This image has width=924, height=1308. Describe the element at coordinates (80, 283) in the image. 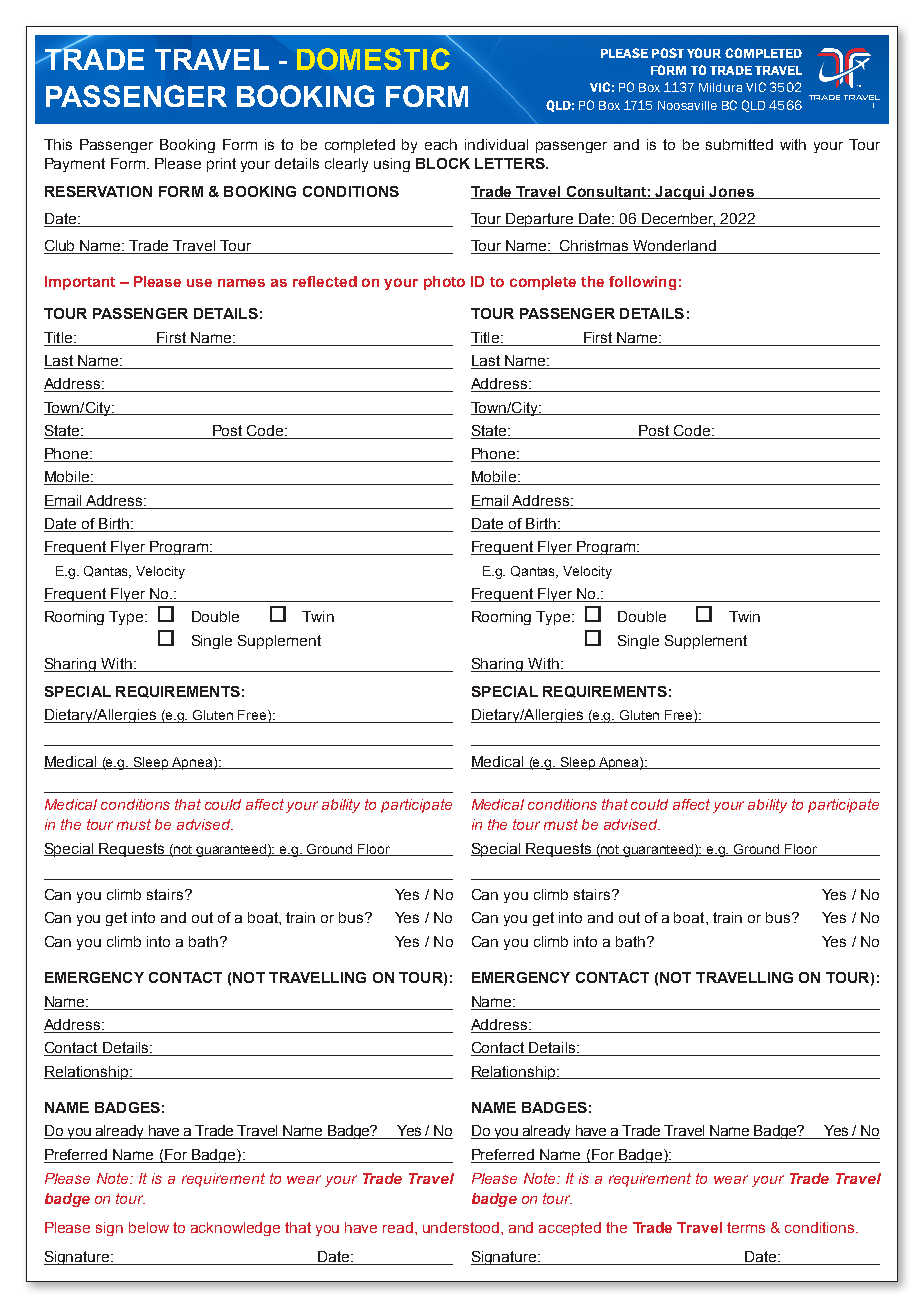

I see `Important` at that location.
